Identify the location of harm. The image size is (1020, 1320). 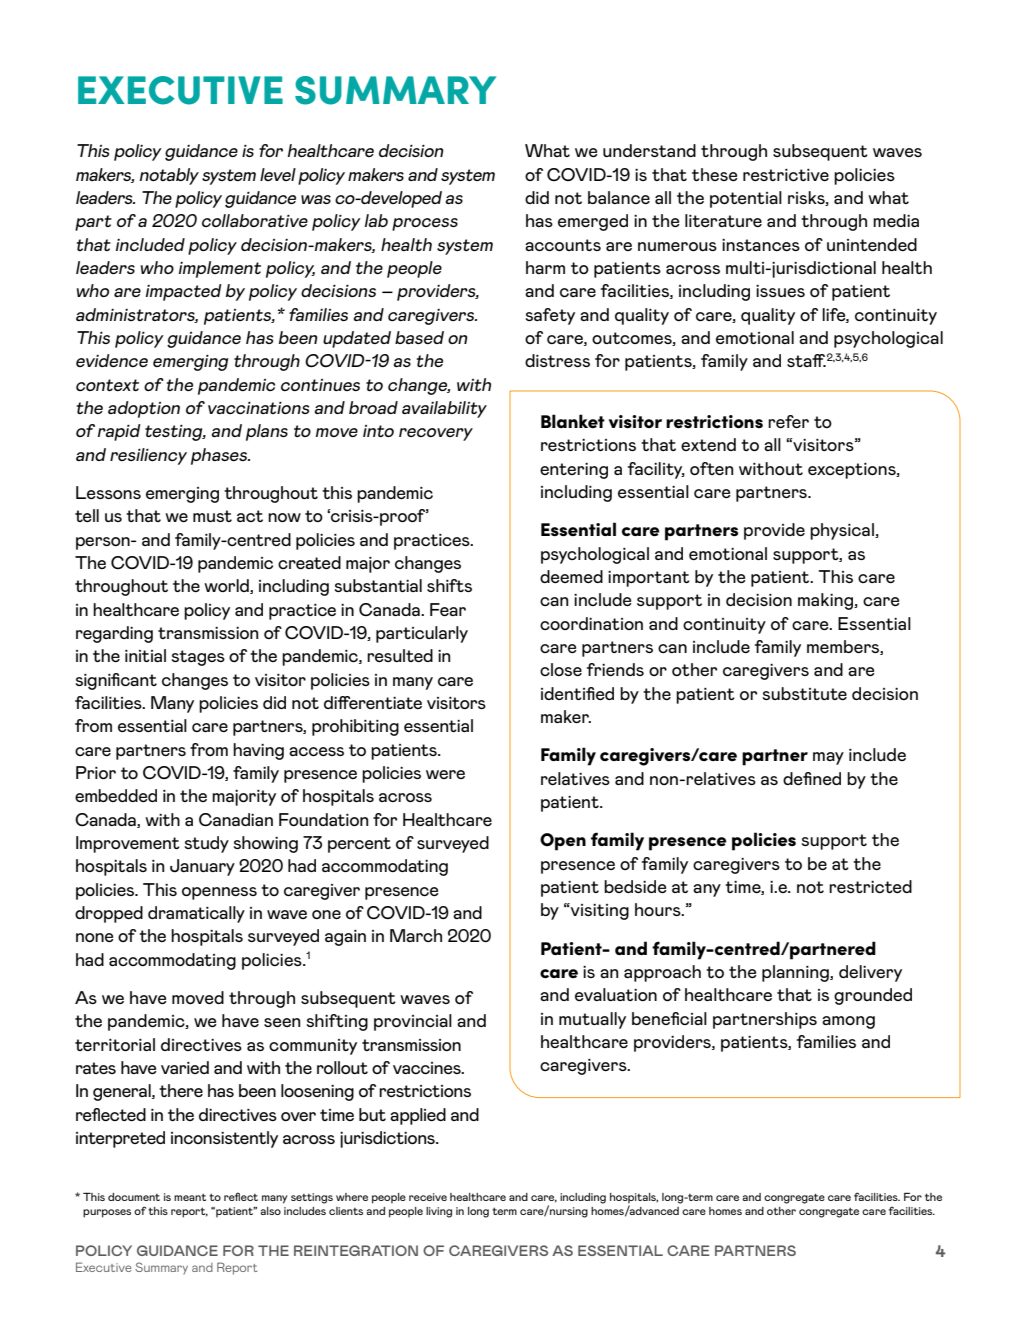
(545, 267).
